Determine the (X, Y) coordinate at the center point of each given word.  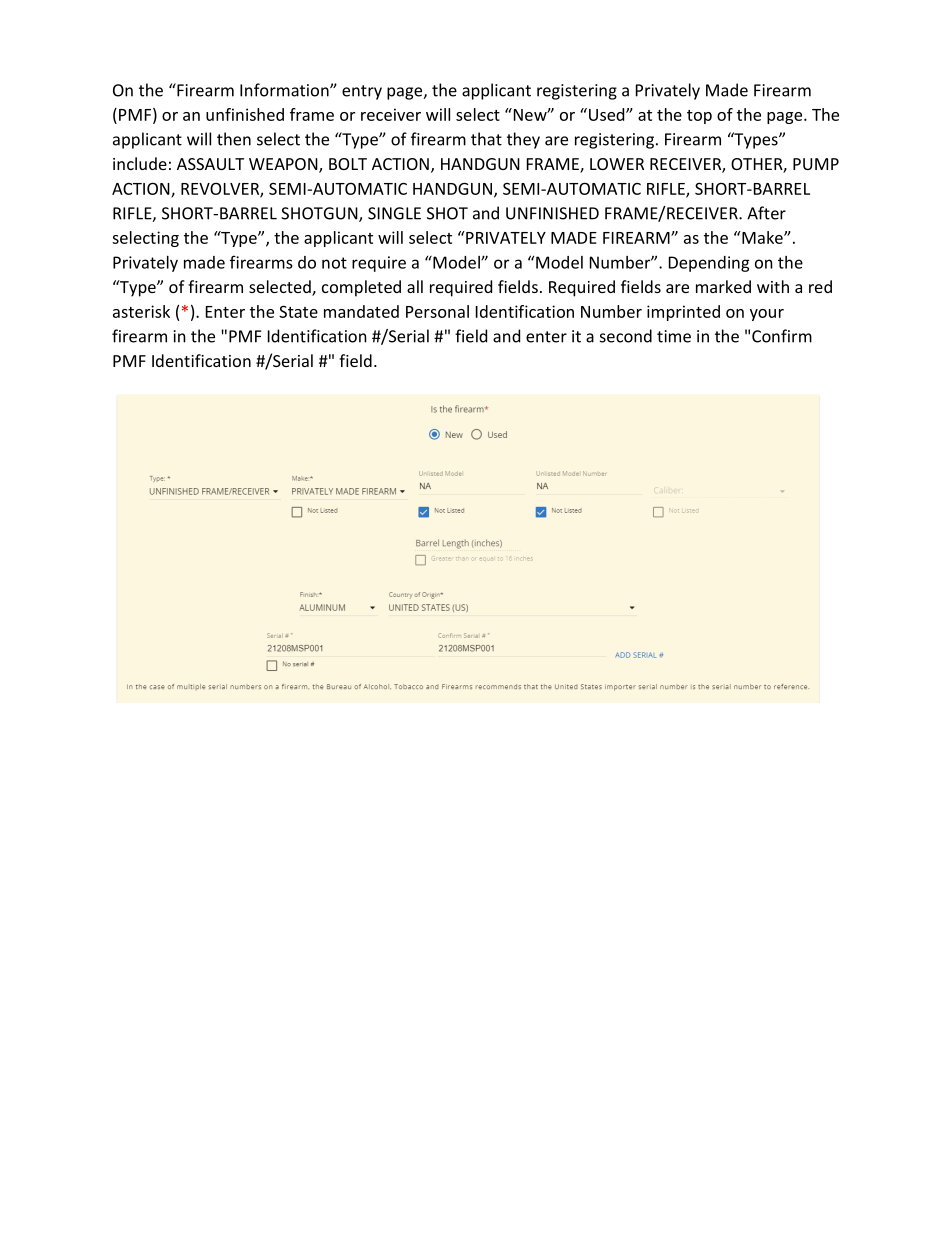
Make (762, 237)
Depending (709, 264)
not (334, 263)
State (298, 311)
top (699, 117)
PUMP (816, 164)
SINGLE (394, 213)
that (486, 139)
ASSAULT (210, 164)
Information (285, 90)
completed (361, 288)
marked (723, 286)
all (415, 286)
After (766, 213)
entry (362, 92)
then (234, 139)
